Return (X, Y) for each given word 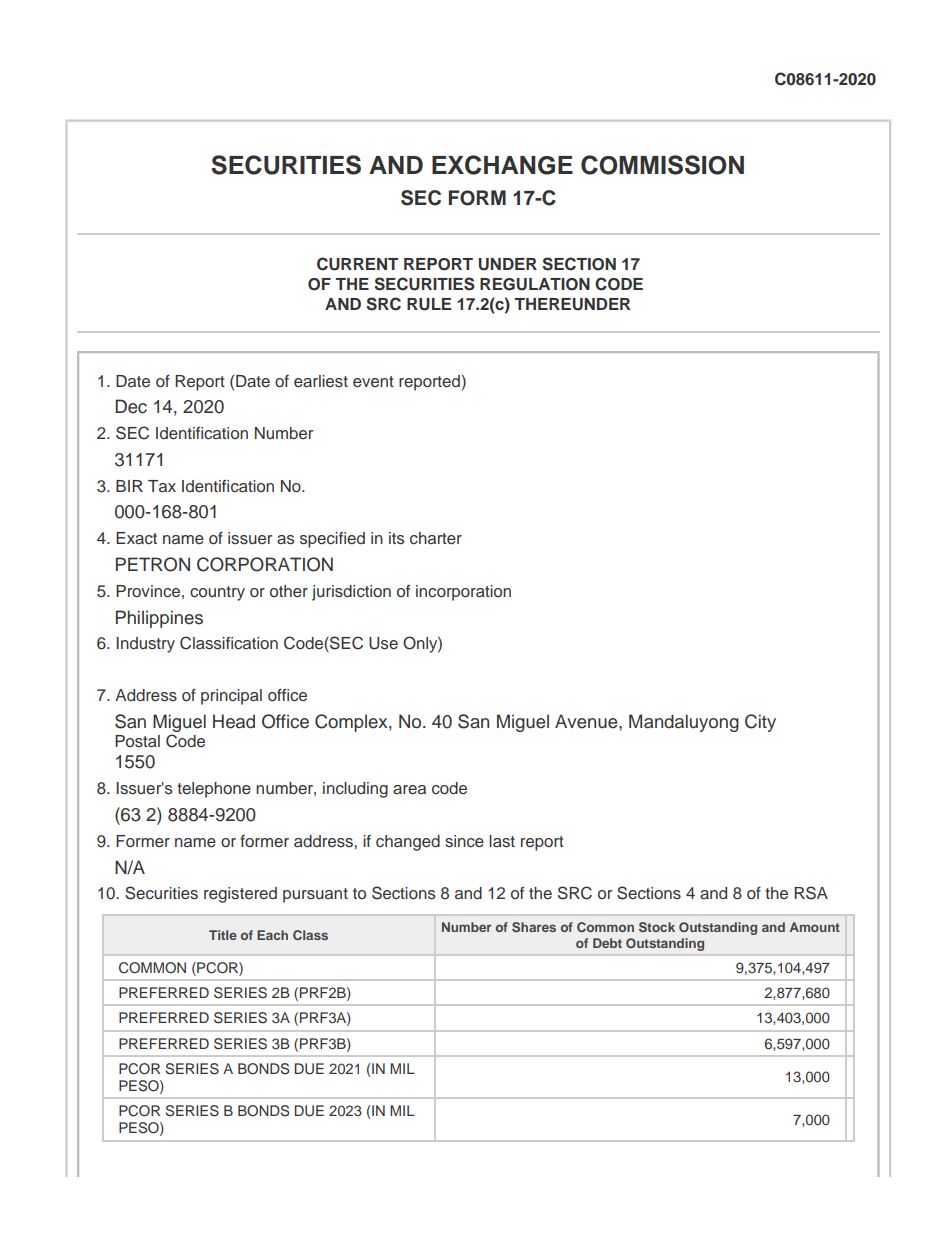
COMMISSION (662, 165)
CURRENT (357, 264)
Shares (534, 927)
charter (436, 538)
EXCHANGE (502, 165)
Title (223, 935)
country (217, 593)
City (760, 723)
